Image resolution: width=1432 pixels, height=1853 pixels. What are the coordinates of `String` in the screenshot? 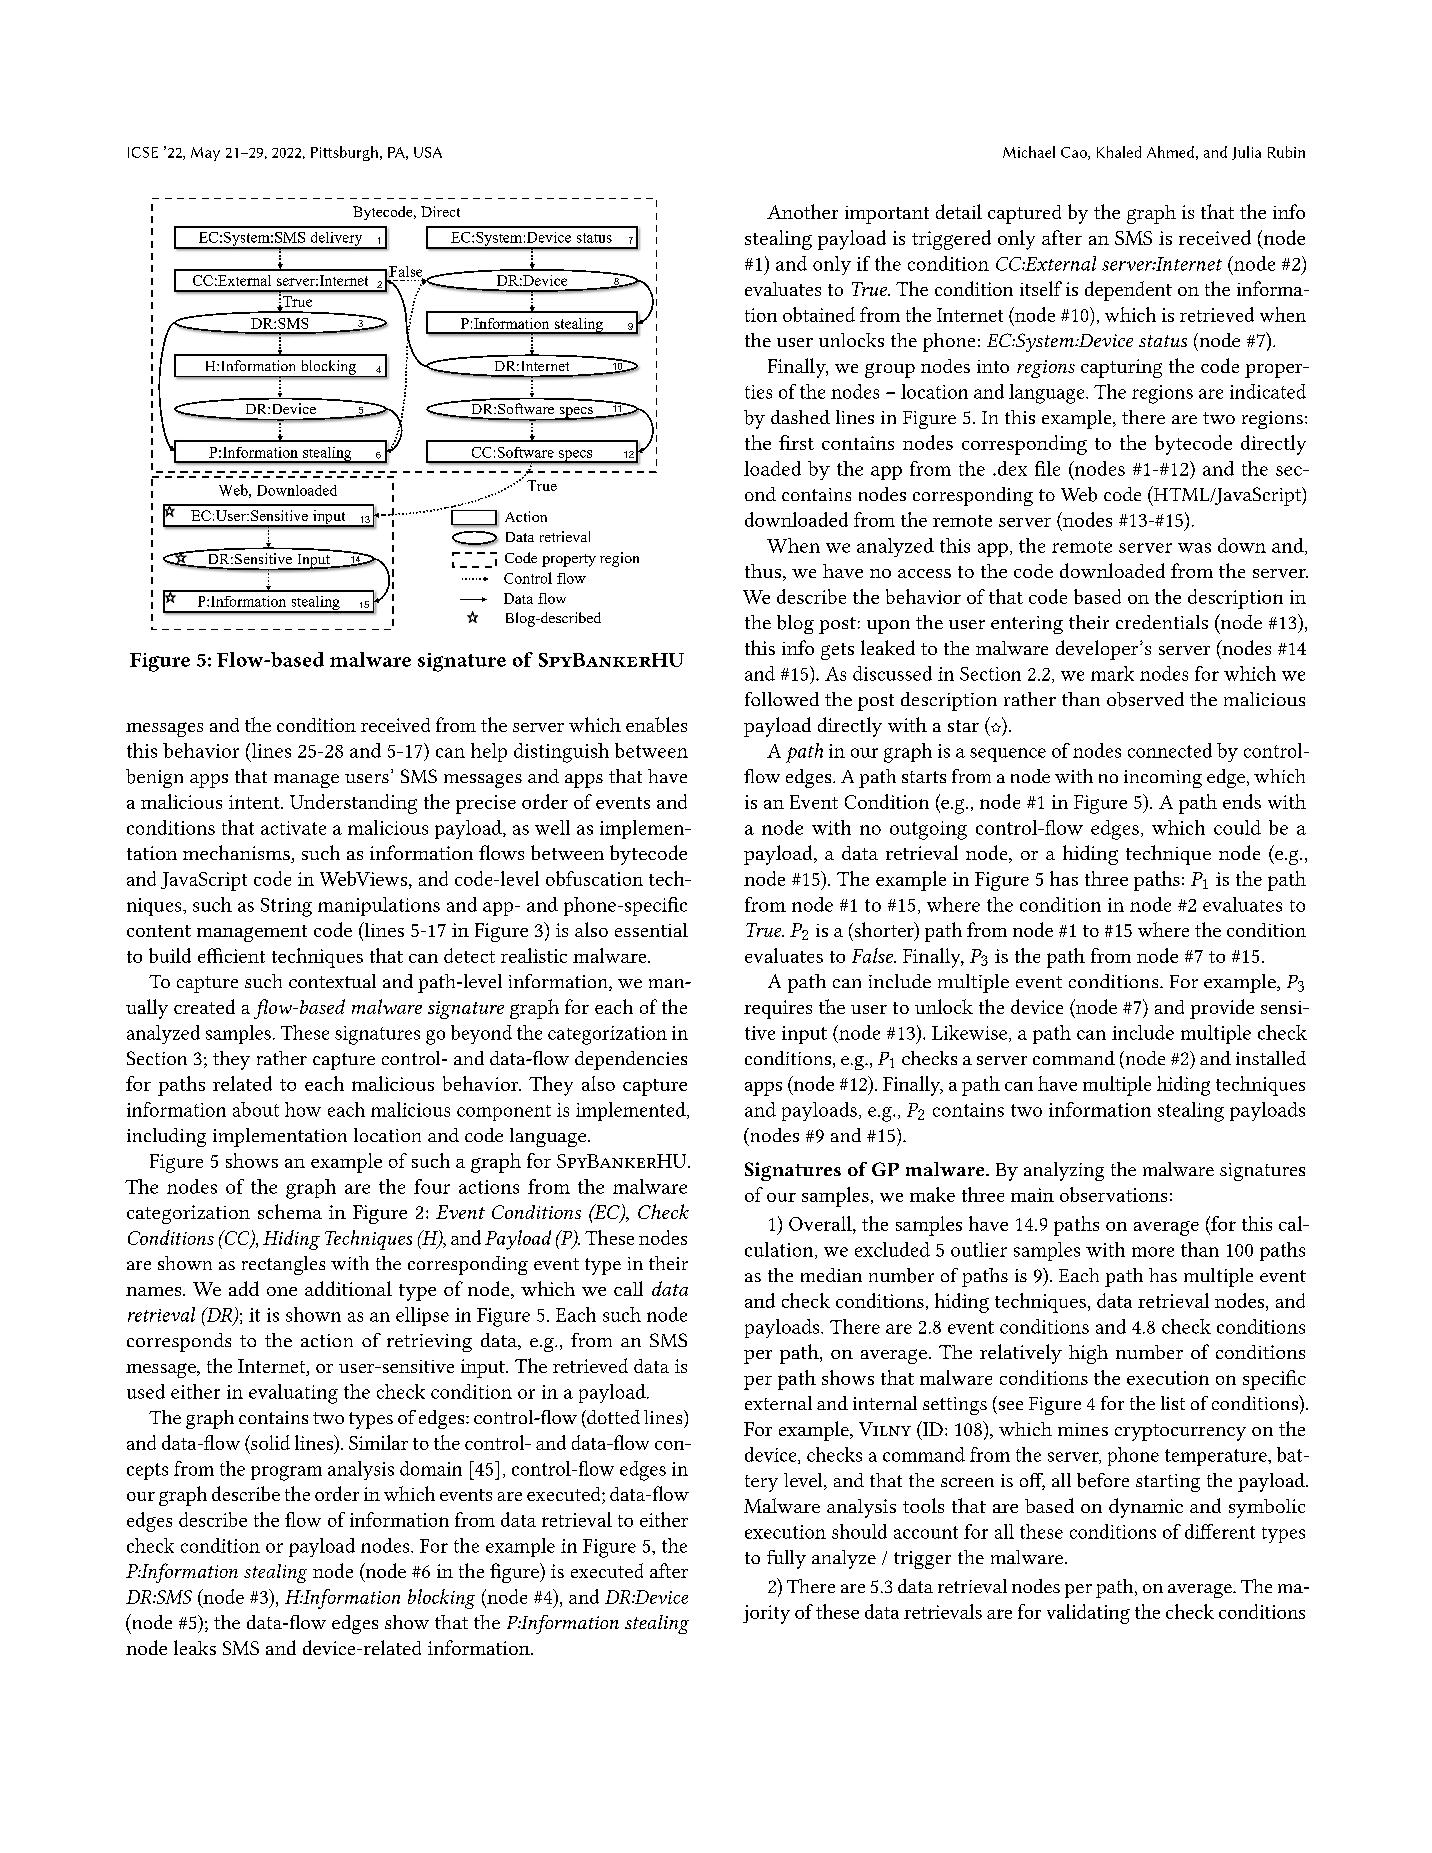 It's located at (286, 907).
